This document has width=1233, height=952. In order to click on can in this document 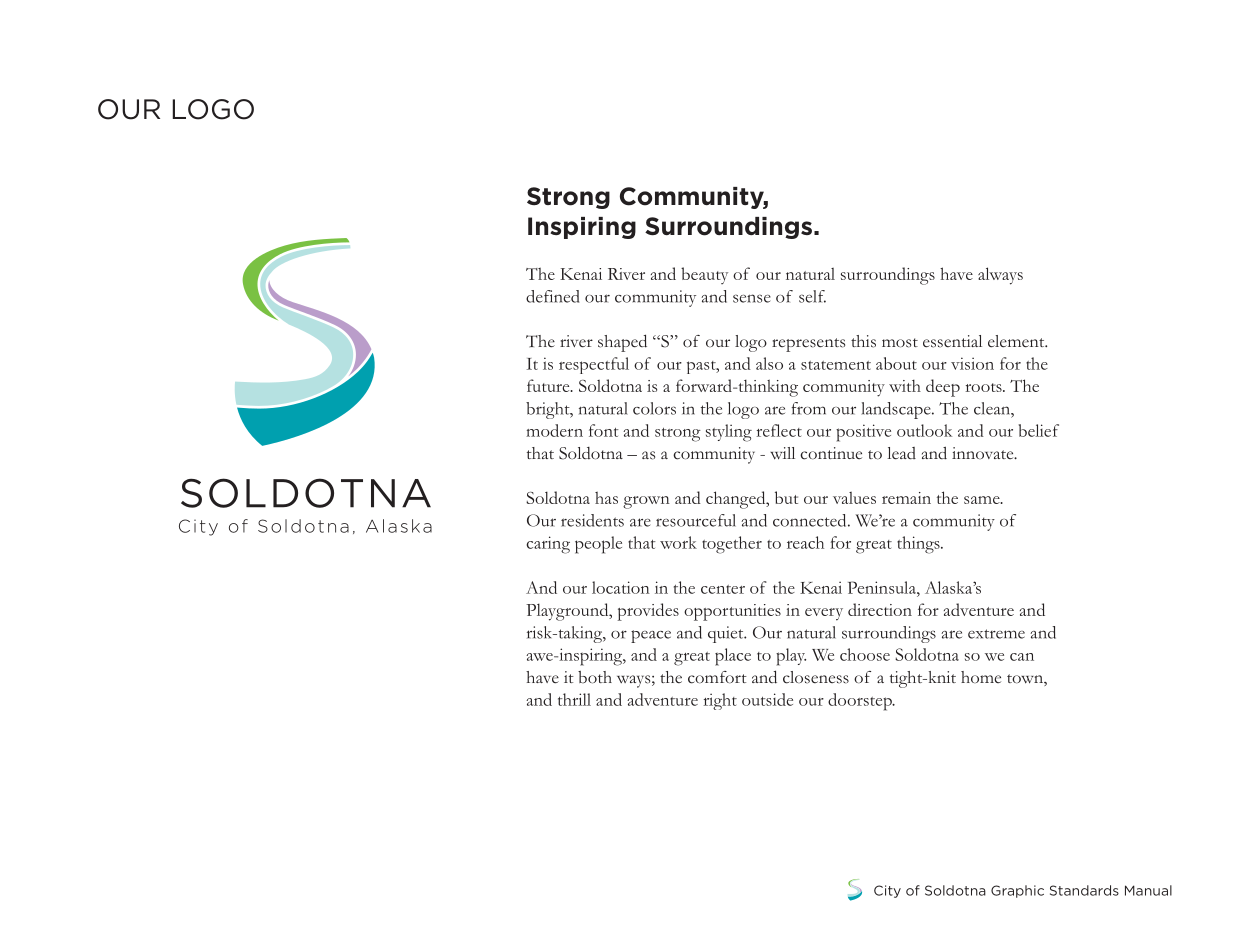, I will do `click(1022, 657)`.
